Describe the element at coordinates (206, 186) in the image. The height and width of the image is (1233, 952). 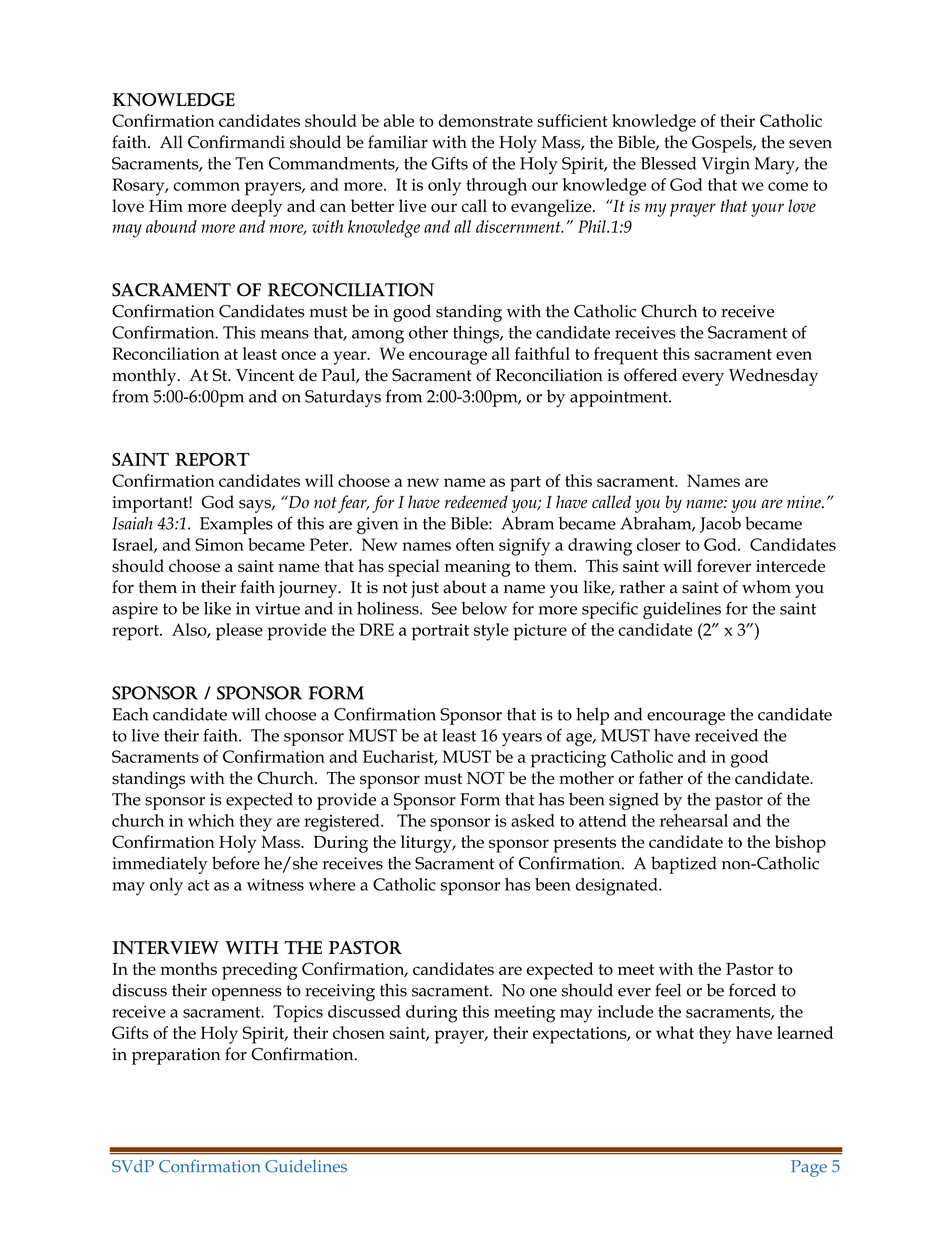
I see `common` at that location.
